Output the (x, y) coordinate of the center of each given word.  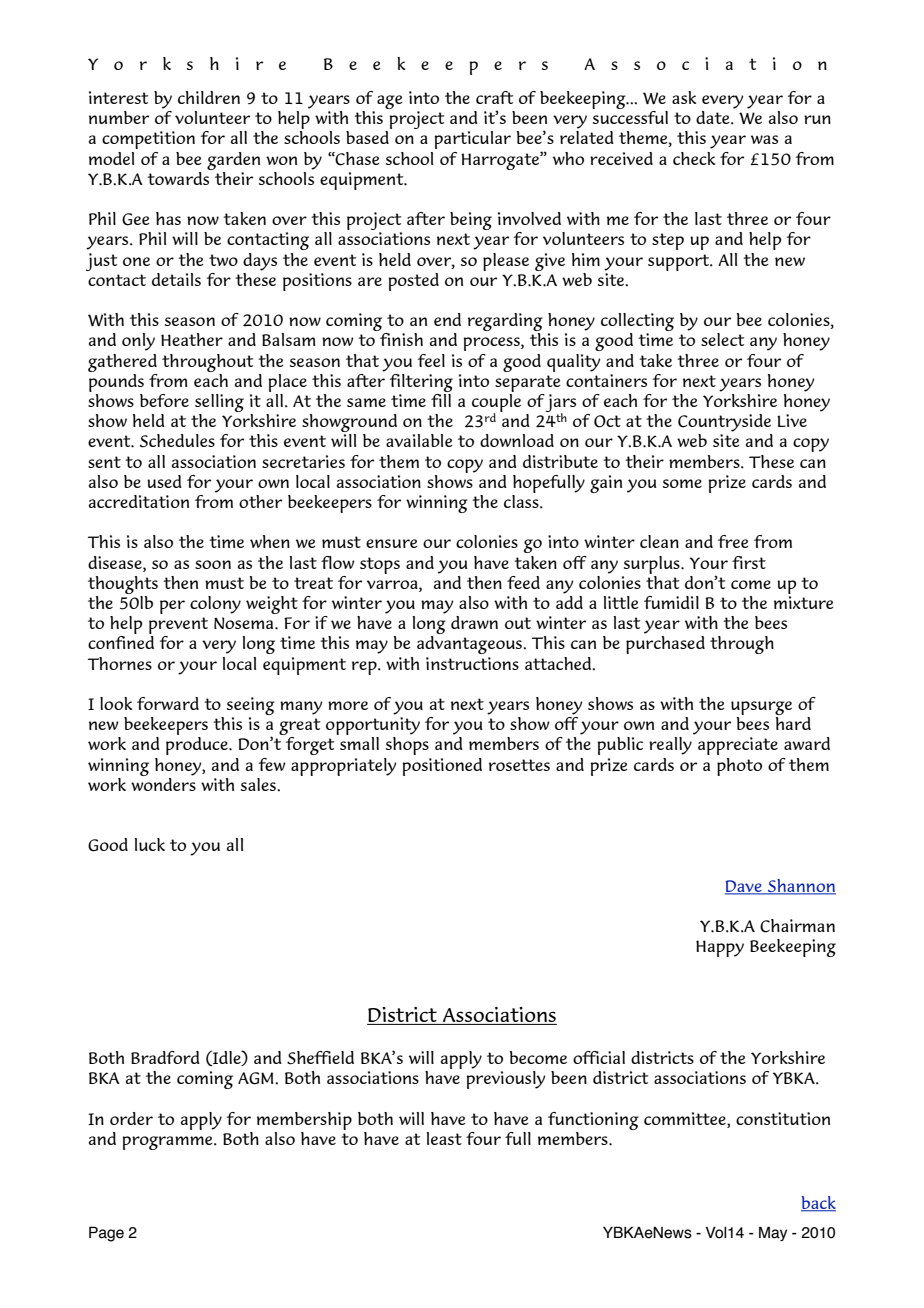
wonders (163, 783)
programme (168, 1143)
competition (148, 140)
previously (506, 1080)
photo (739, 767)
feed (523, 582)
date (714, 117)
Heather (192, 339)
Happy (720, 948)
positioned (442, 767)
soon (213, 564)
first (749, 562)
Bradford (165, 1057)
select (722, 339)
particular (472, 140)
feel (431, 360)
